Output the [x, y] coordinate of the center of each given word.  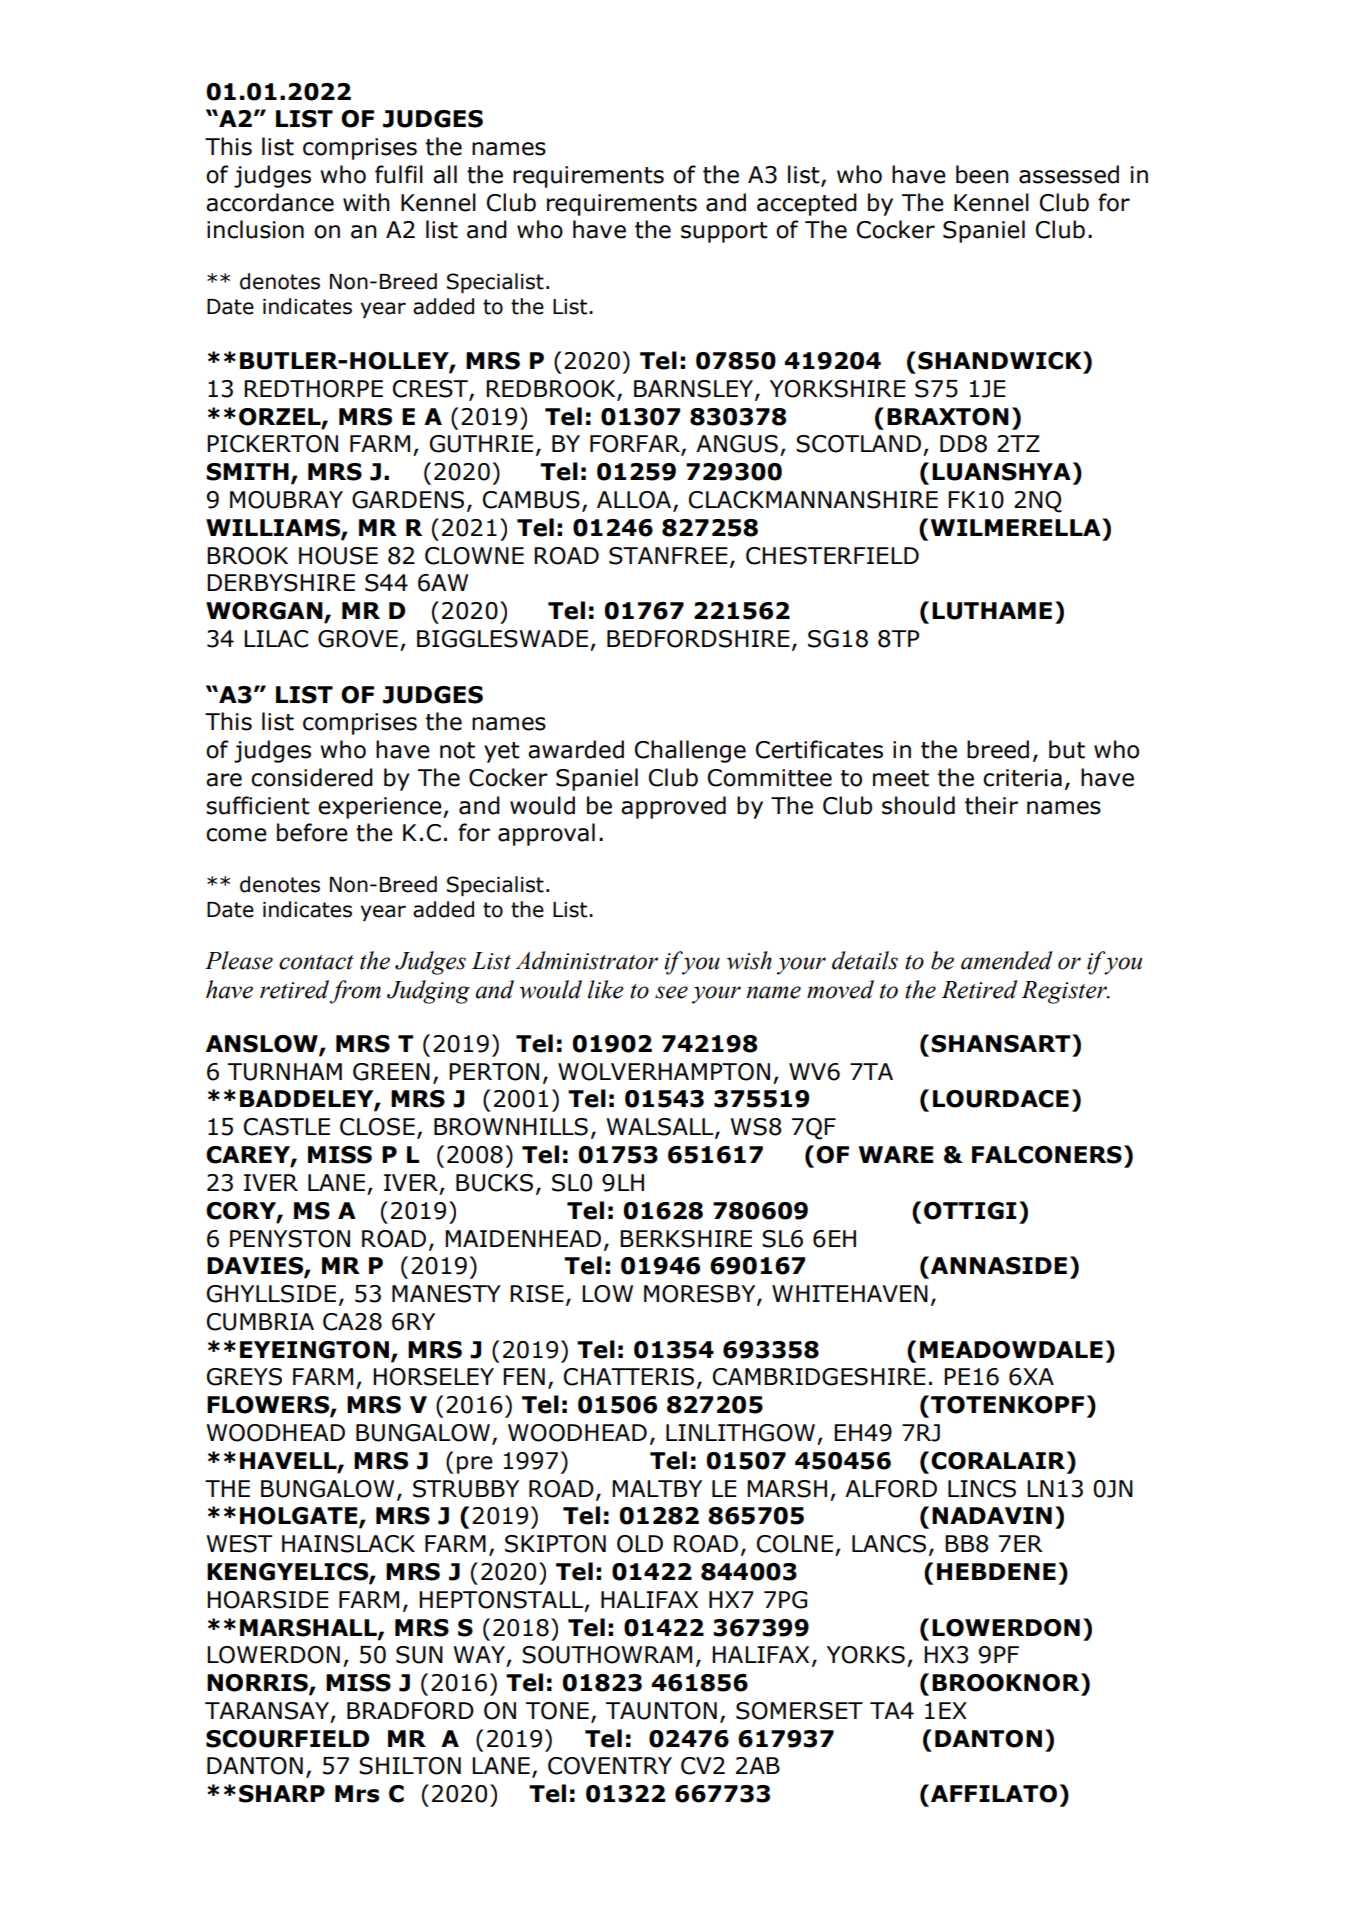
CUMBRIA [260, 1322]
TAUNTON [661, 1711]
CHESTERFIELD [832, 556]
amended [1007, 960]
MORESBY [701, 1295]
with [366, 202]
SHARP [282, 1794]
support [724, 232]
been [982, 174]
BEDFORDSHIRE [698, 639]
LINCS [982, 1489]
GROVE [358, 639]
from [355, 992]
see [671, 992]
